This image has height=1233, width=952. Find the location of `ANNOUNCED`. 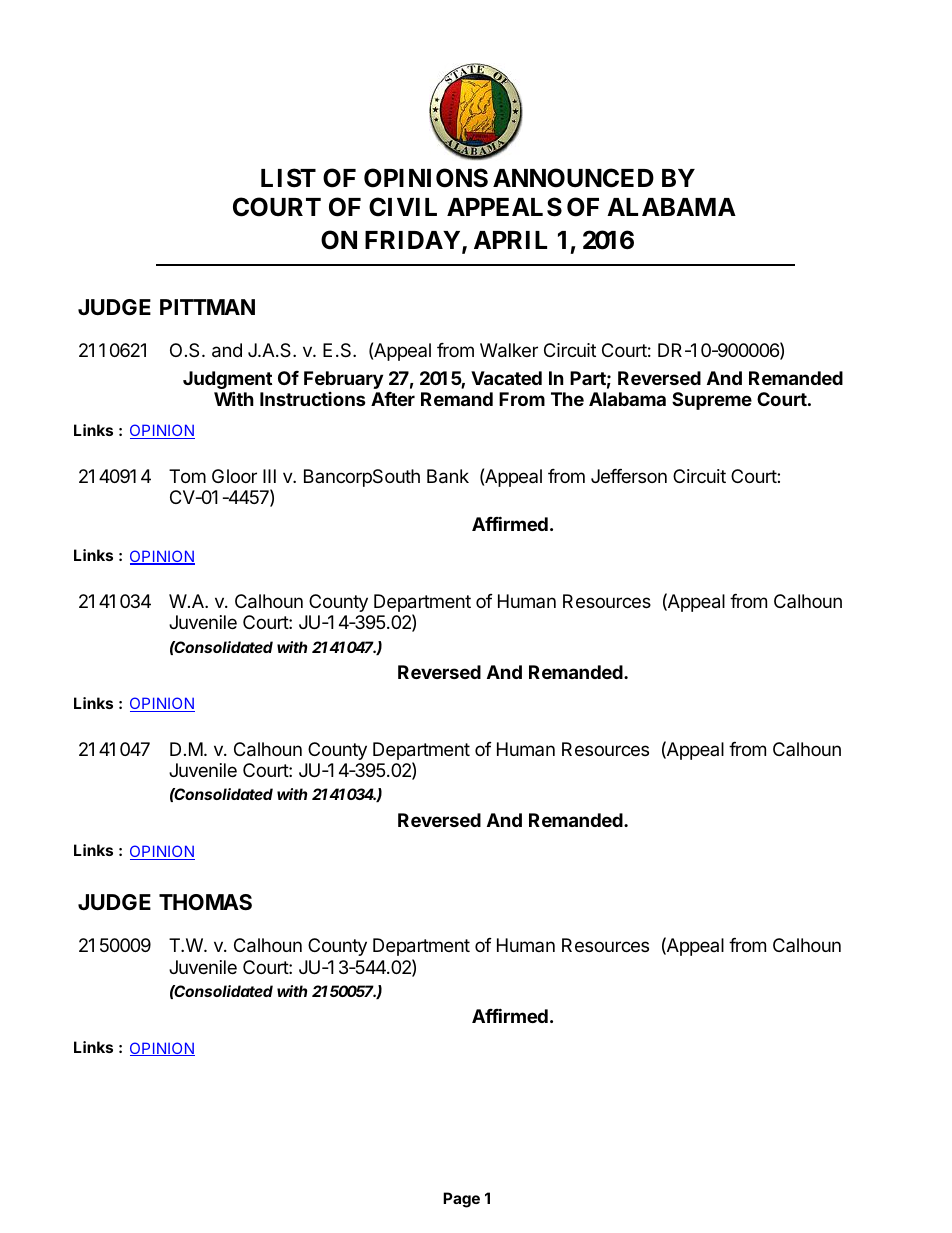

ANNOUNCED is located at coordinates (573, 178).
